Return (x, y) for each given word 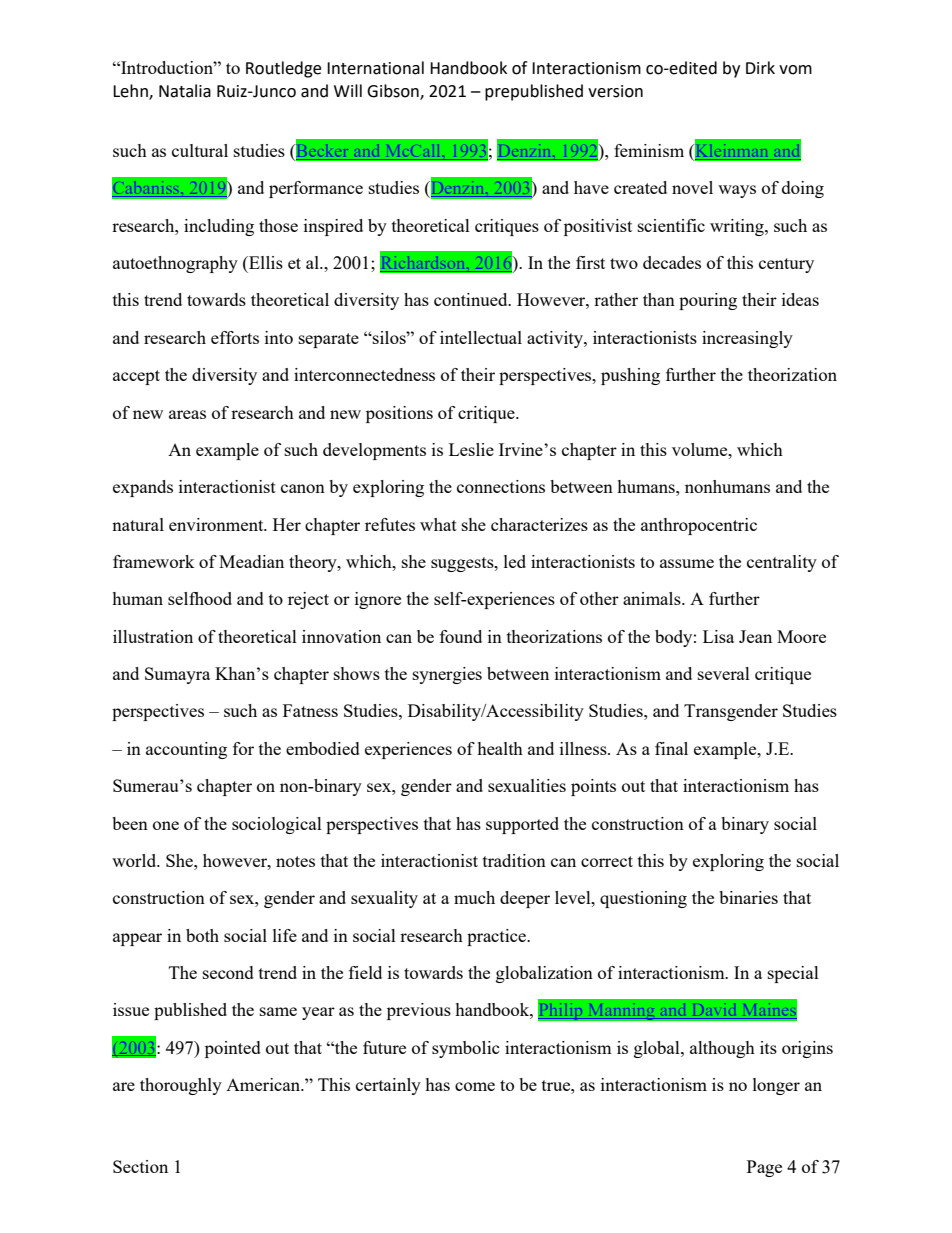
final (671, 748)
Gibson (394, 92)
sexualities (527, 785)
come (475, 1086)
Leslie (471, 449)
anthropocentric (699, 526)
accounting (186, 750)
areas (187, 414)
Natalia (185, 91)
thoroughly (181, 1086)
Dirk (760, 67)
